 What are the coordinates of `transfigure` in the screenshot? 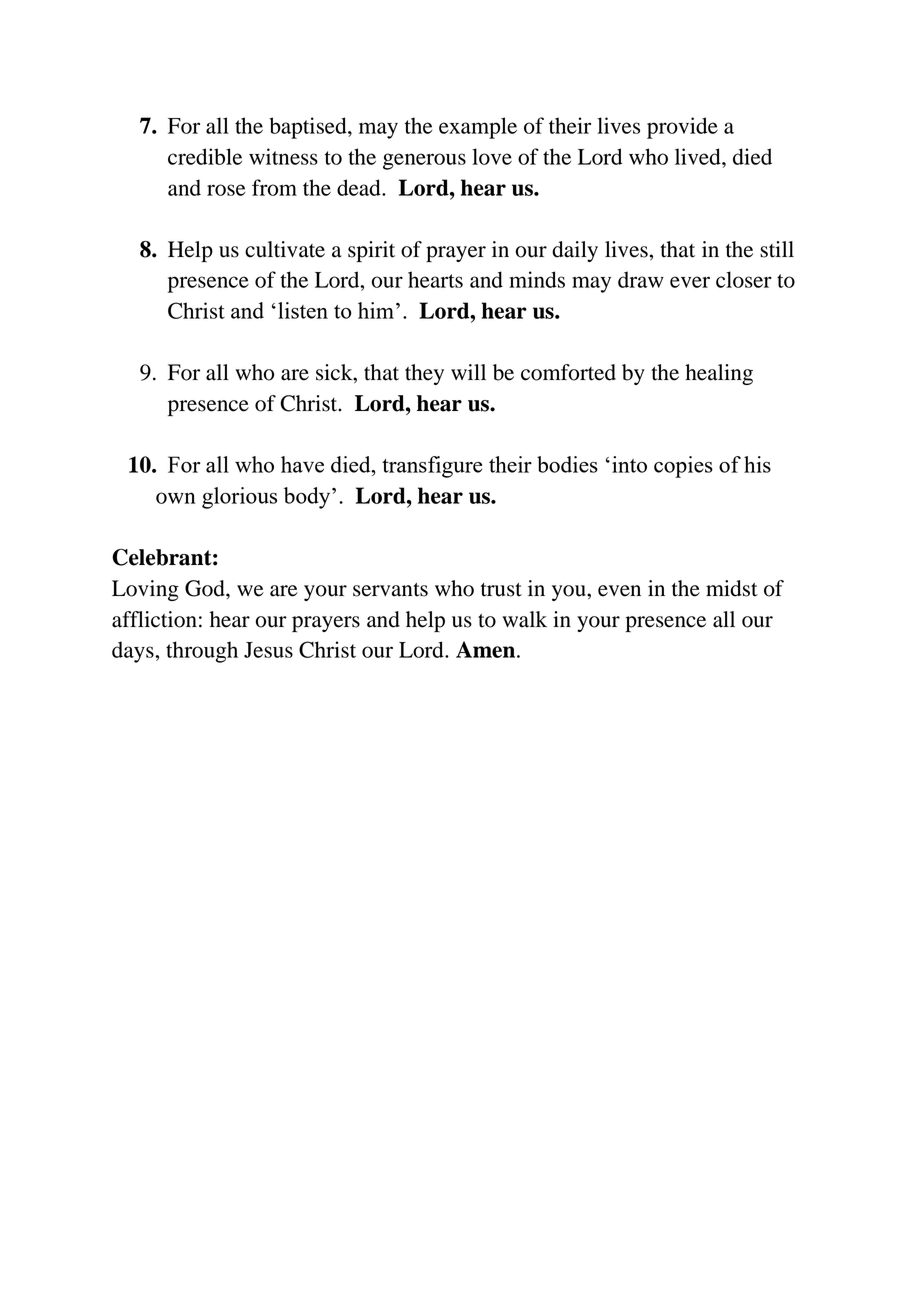 It's located at (432, 467).
